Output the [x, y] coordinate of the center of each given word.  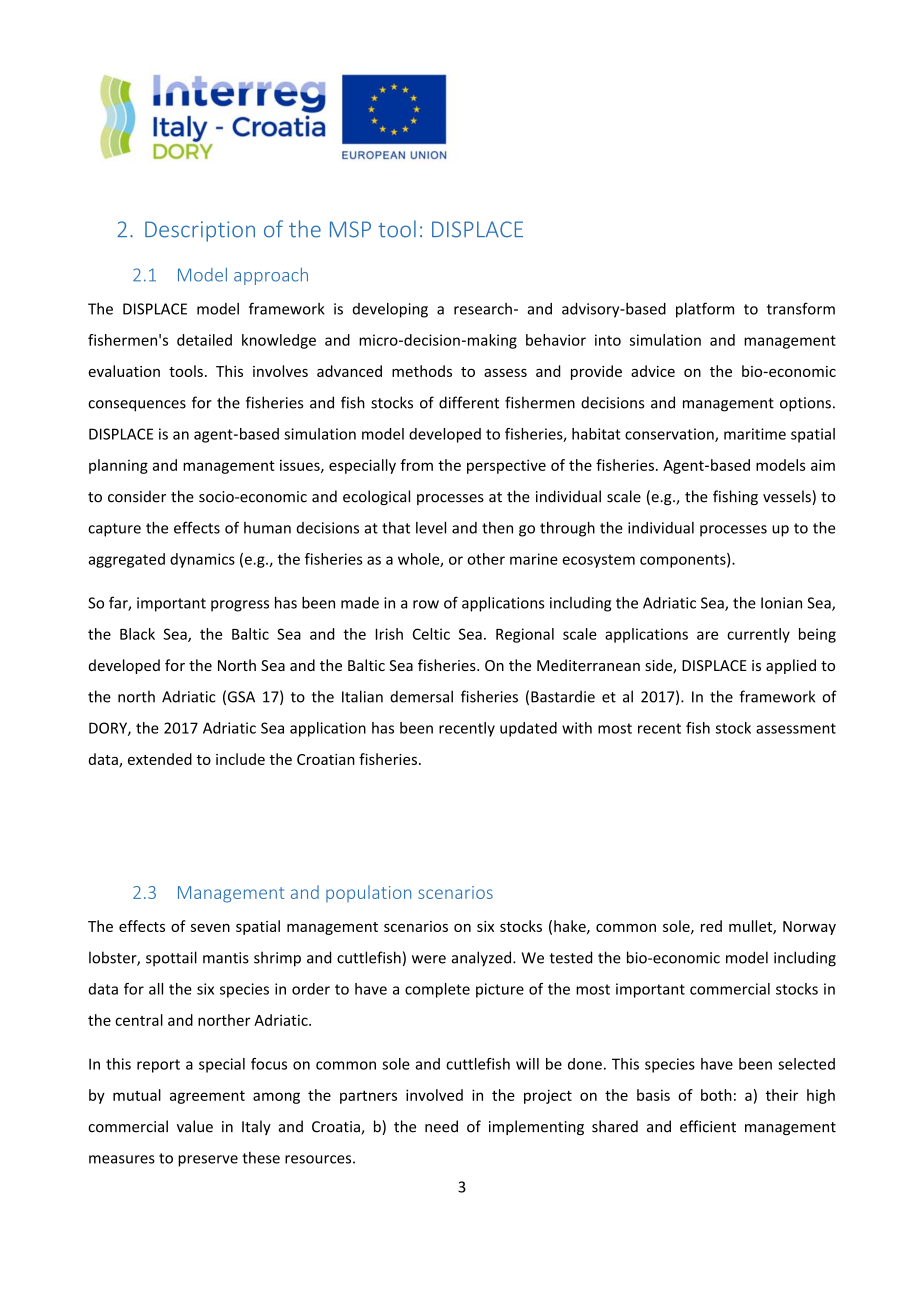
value [195, 1126]
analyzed [481, 959]
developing [390, 310]
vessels [788, 497]
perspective [506, 466]
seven [210, 928]
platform [705, 310]
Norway [809, 928]
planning [118, 466]
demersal [421, 696]
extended [160, 759]
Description [200, 231]
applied [791, 666]
